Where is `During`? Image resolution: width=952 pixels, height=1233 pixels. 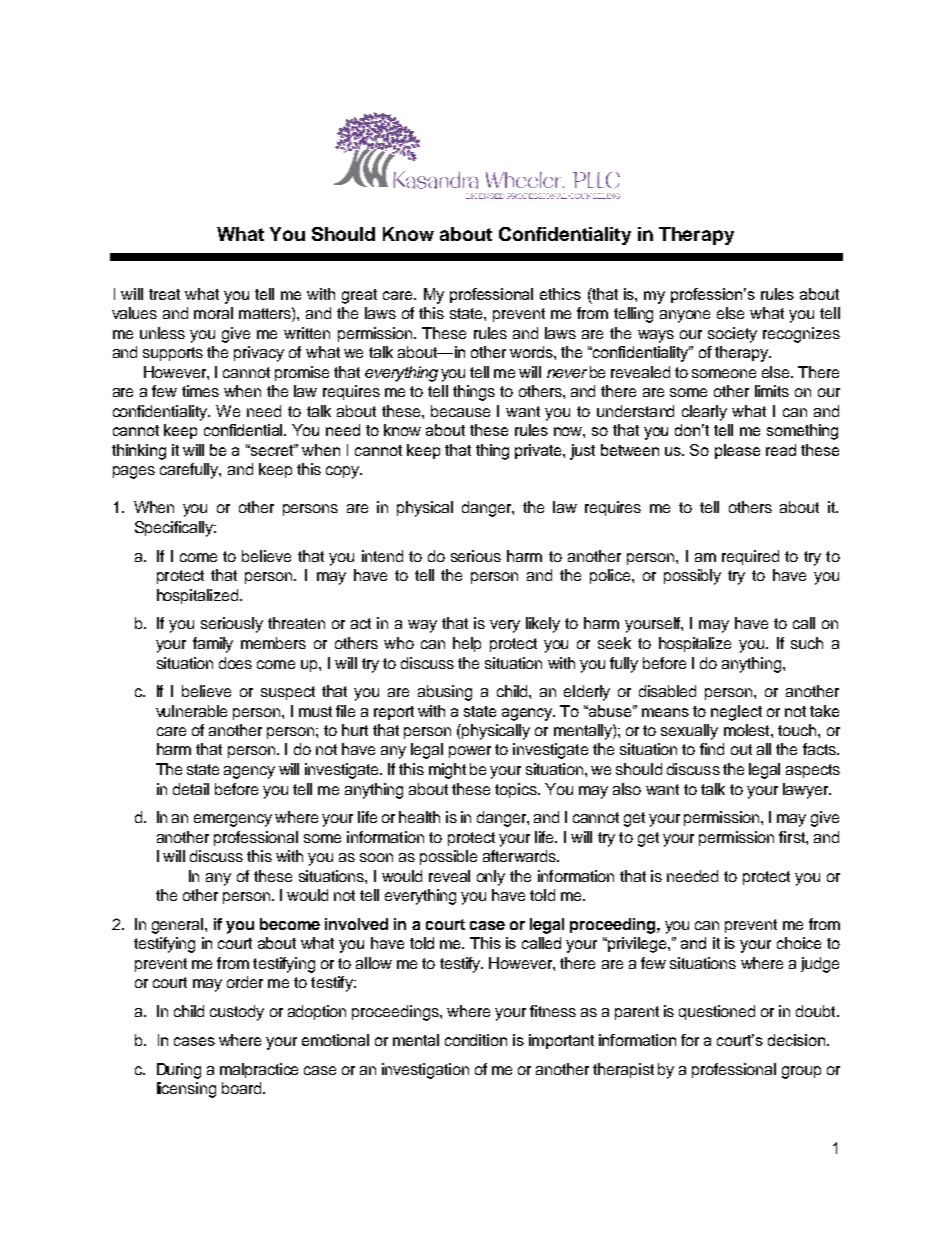
During is located at coordinates (179, 1071).
